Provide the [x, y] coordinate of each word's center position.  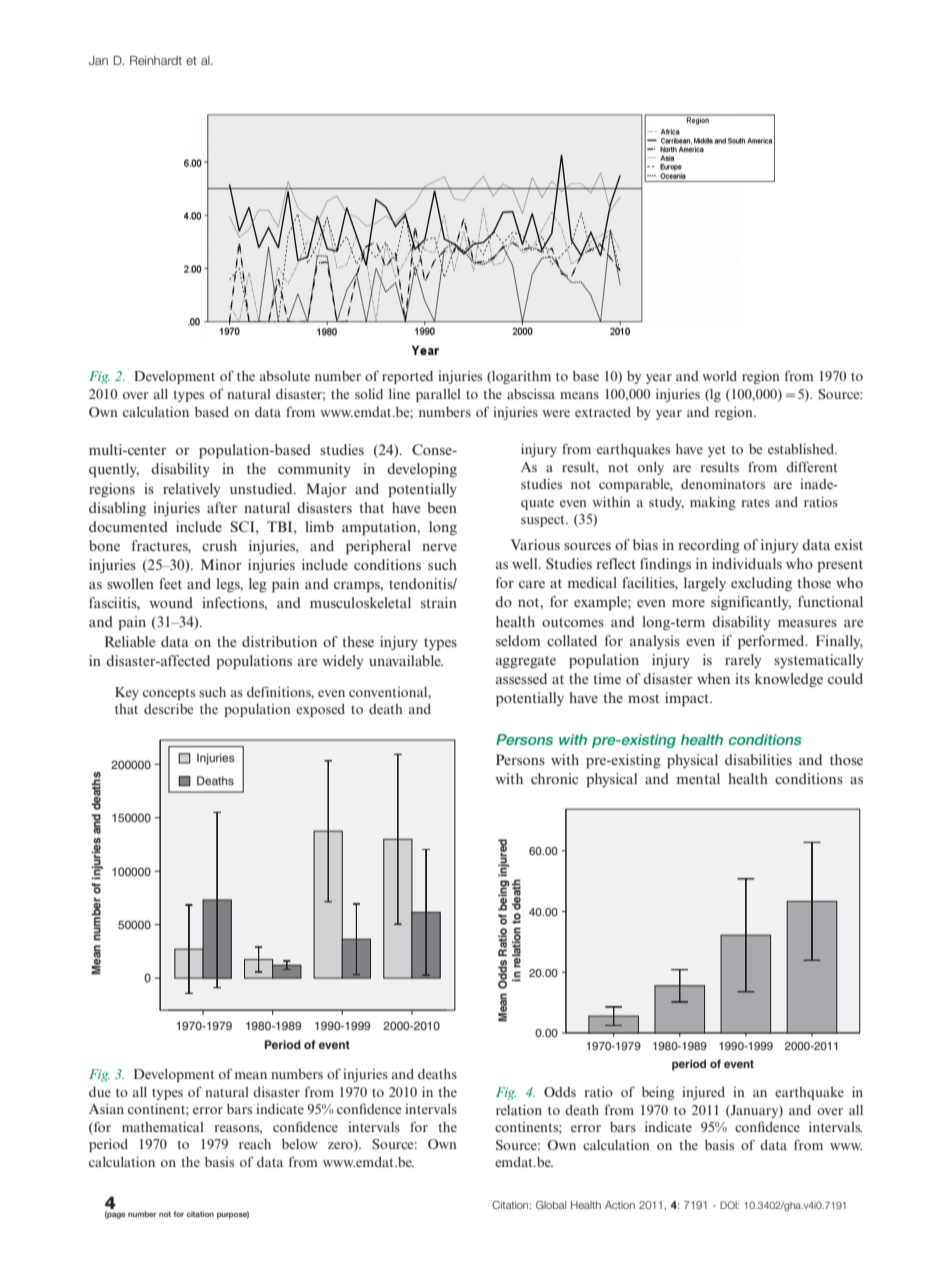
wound [171, 602]
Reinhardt [156, 60]
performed [772, 642]
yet [717, 451]
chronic [555, 778]
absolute [285, 376]
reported [407, 377]
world [719, 376]
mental [698, 778]
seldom [518, 640]
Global [551, 1205]
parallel [438, 395]
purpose [233, 1215]
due [100, 1092]
